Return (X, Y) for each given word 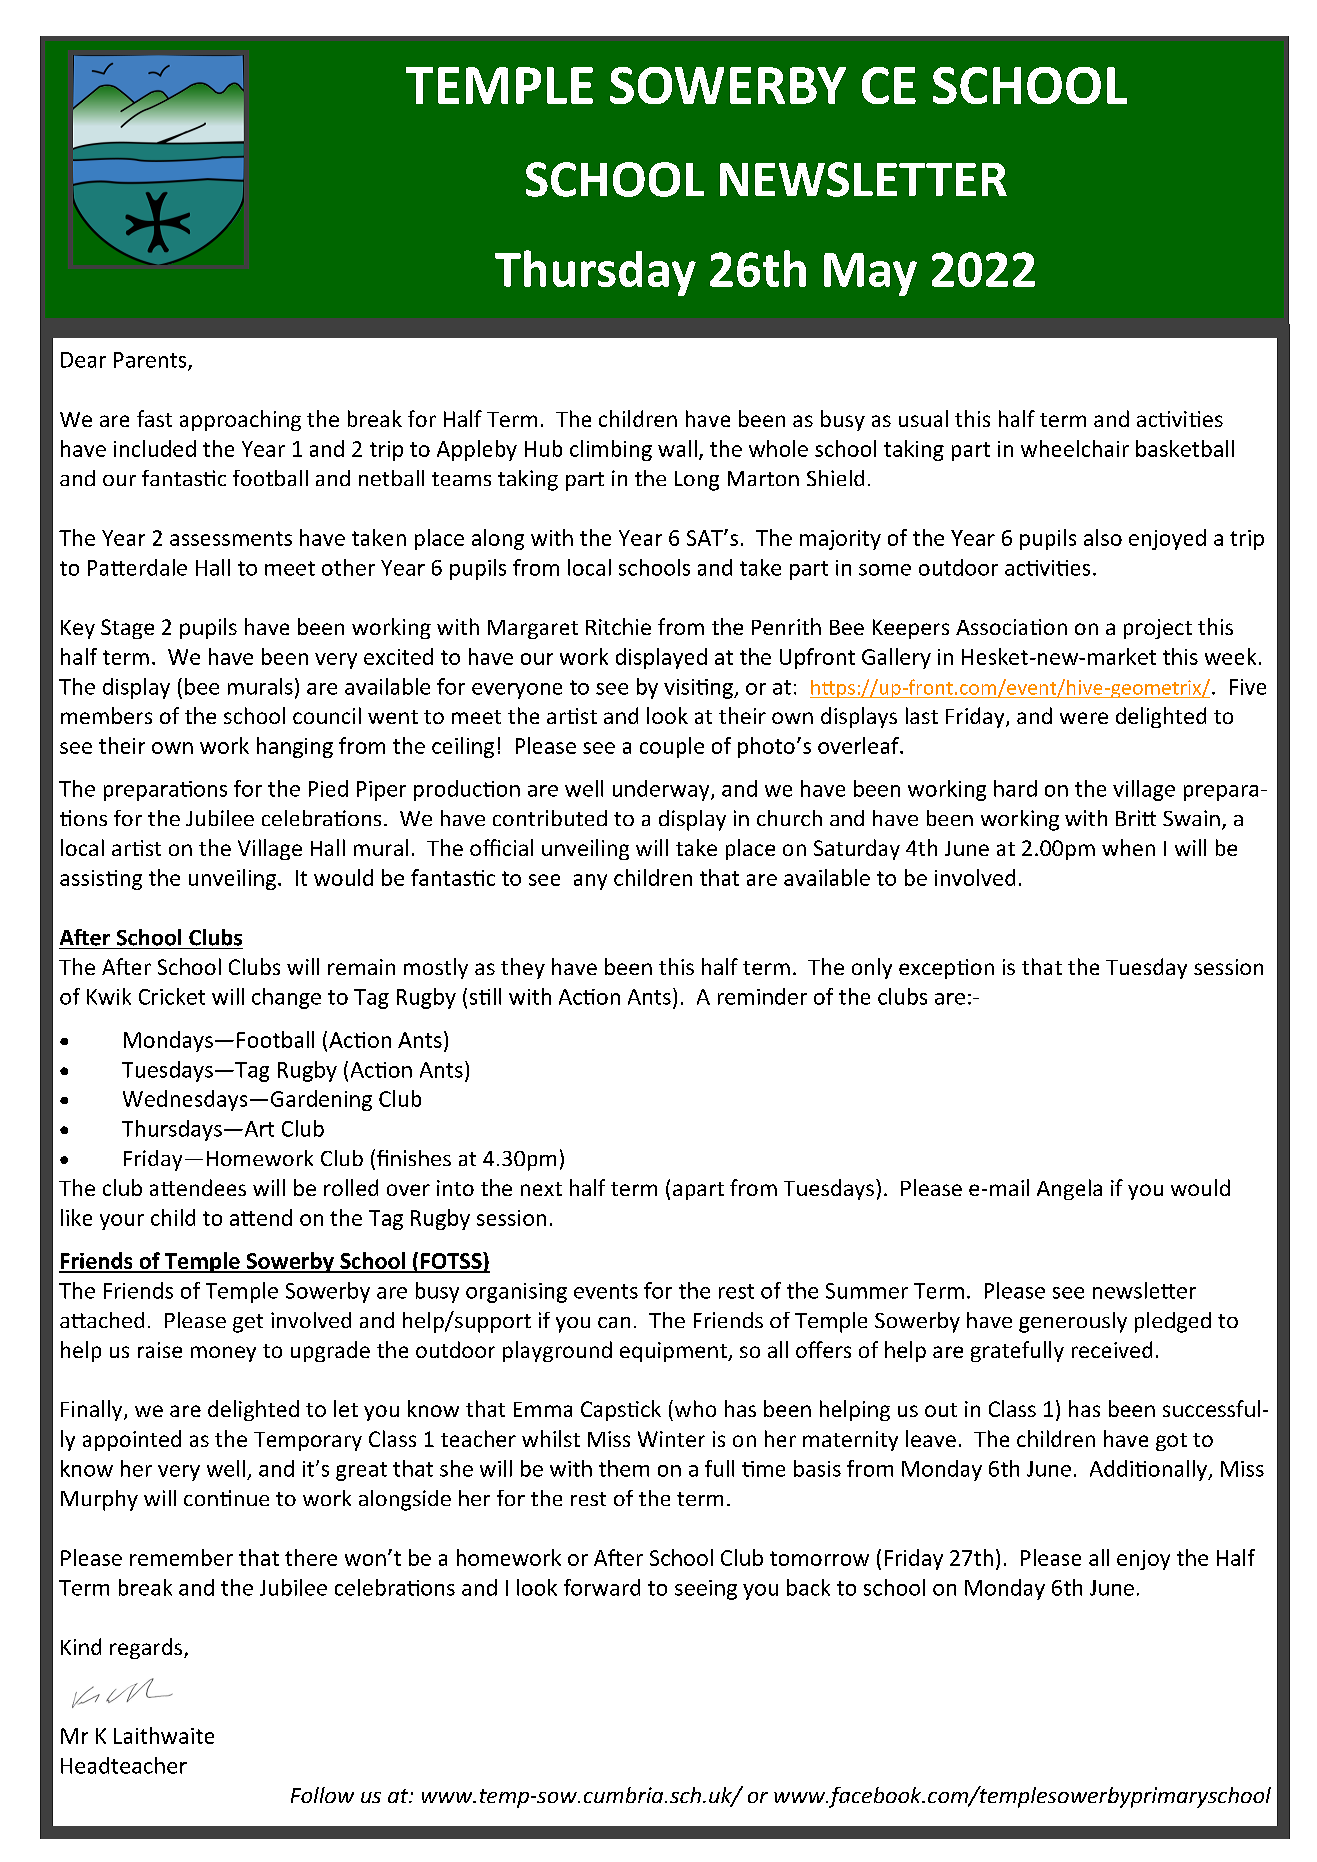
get (248, 1323)
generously (1073, 1322)
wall (677, 448)
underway (662, 790)
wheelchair (1075, 448)
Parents (151, 361)
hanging (295, 747)
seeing (706, 1590)
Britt (1136, 818)
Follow (322, 1795)
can (614, 1322)
